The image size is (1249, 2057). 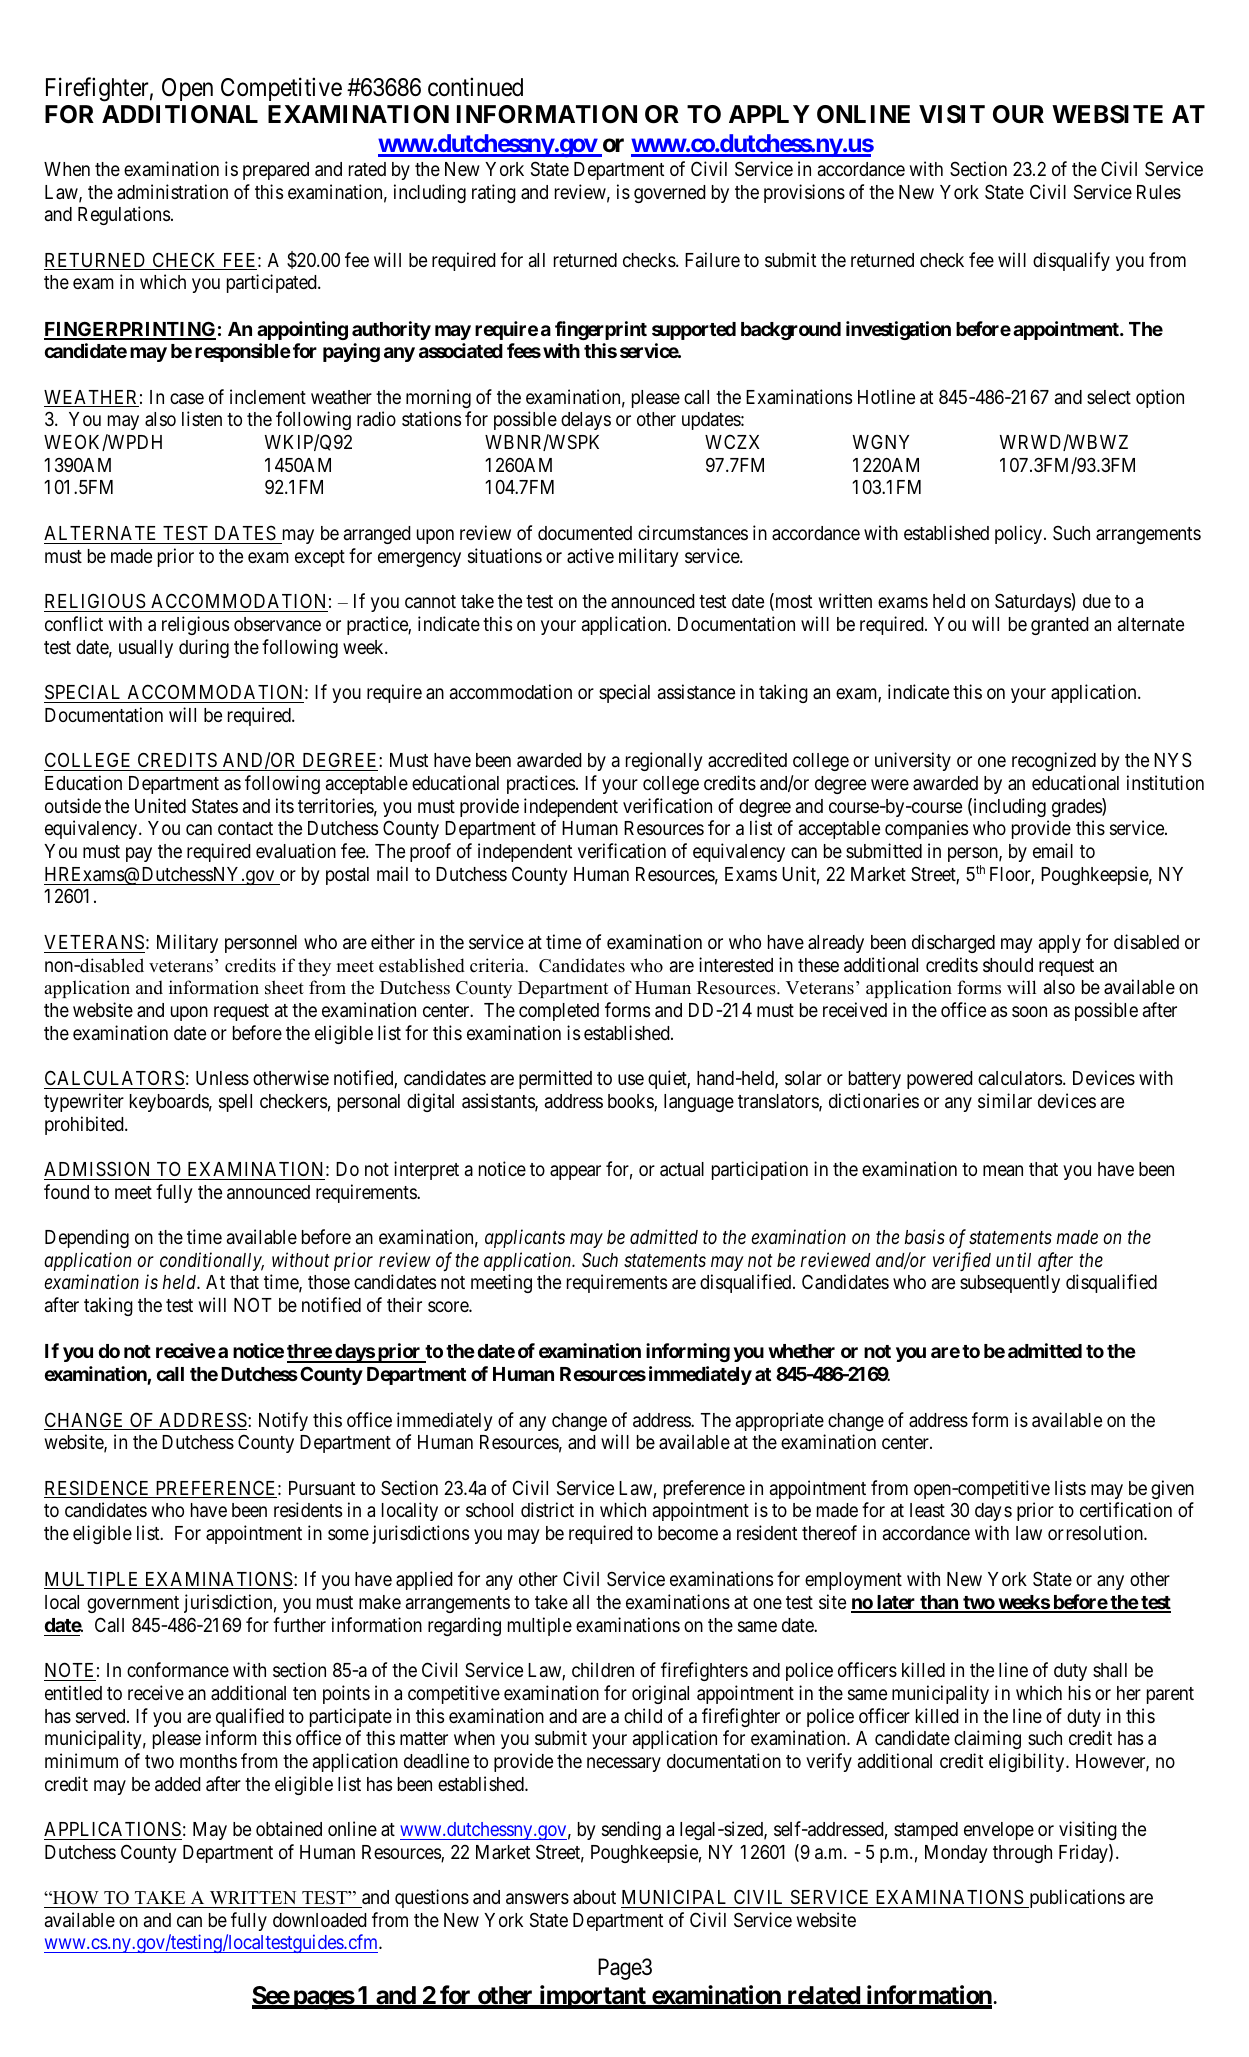 What do you see at coordinates (670, 194) in the screenshot?
I see `governed` at bounding box center [670, 194].
